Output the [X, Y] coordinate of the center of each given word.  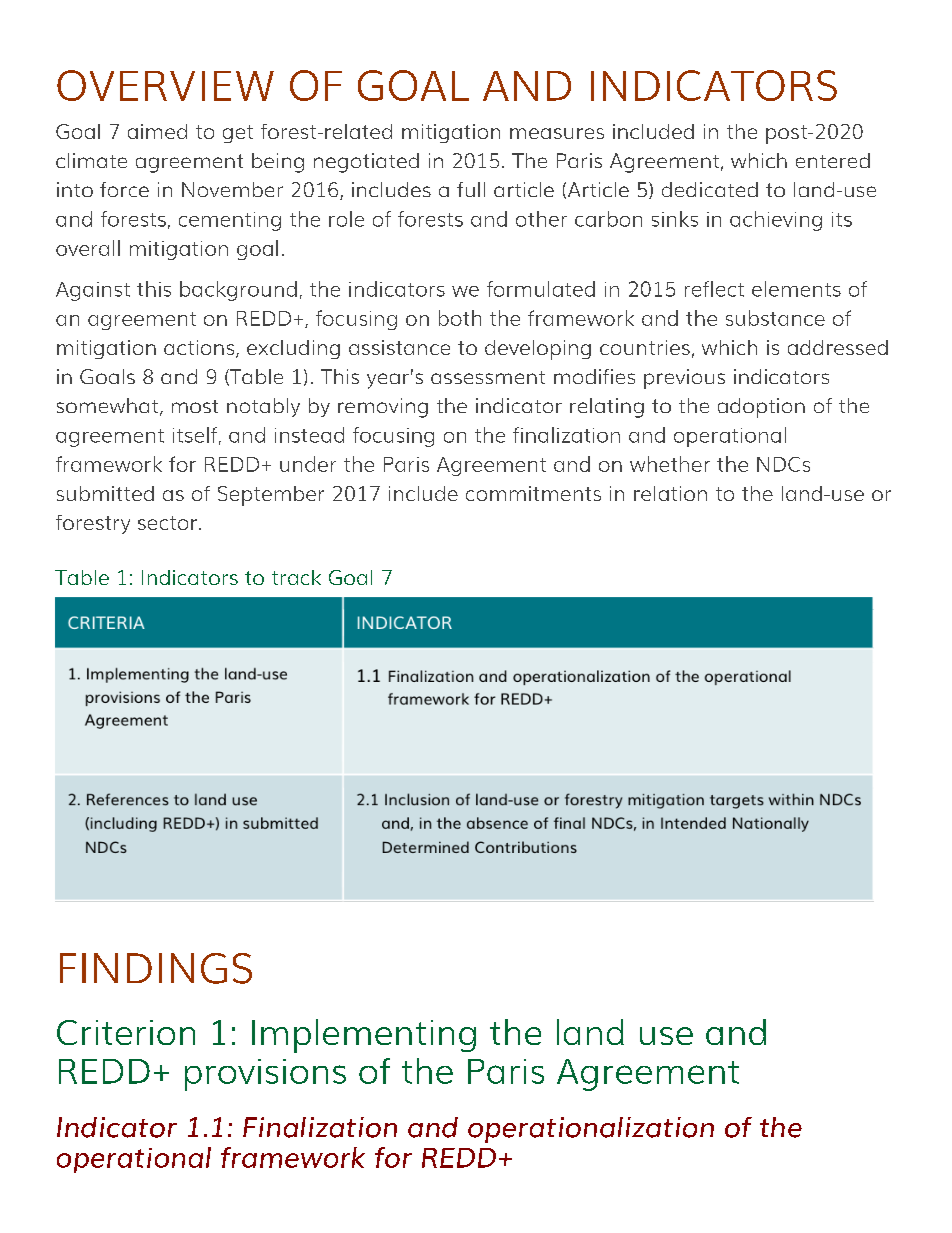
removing [383, 408]
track [296, 577]
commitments [533, 493]
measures [557, 133]
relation [670, 493]
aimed [157, 131]
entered [833, 160]
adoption [761, 408]
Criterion [126, 1032]
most [195, 406]
